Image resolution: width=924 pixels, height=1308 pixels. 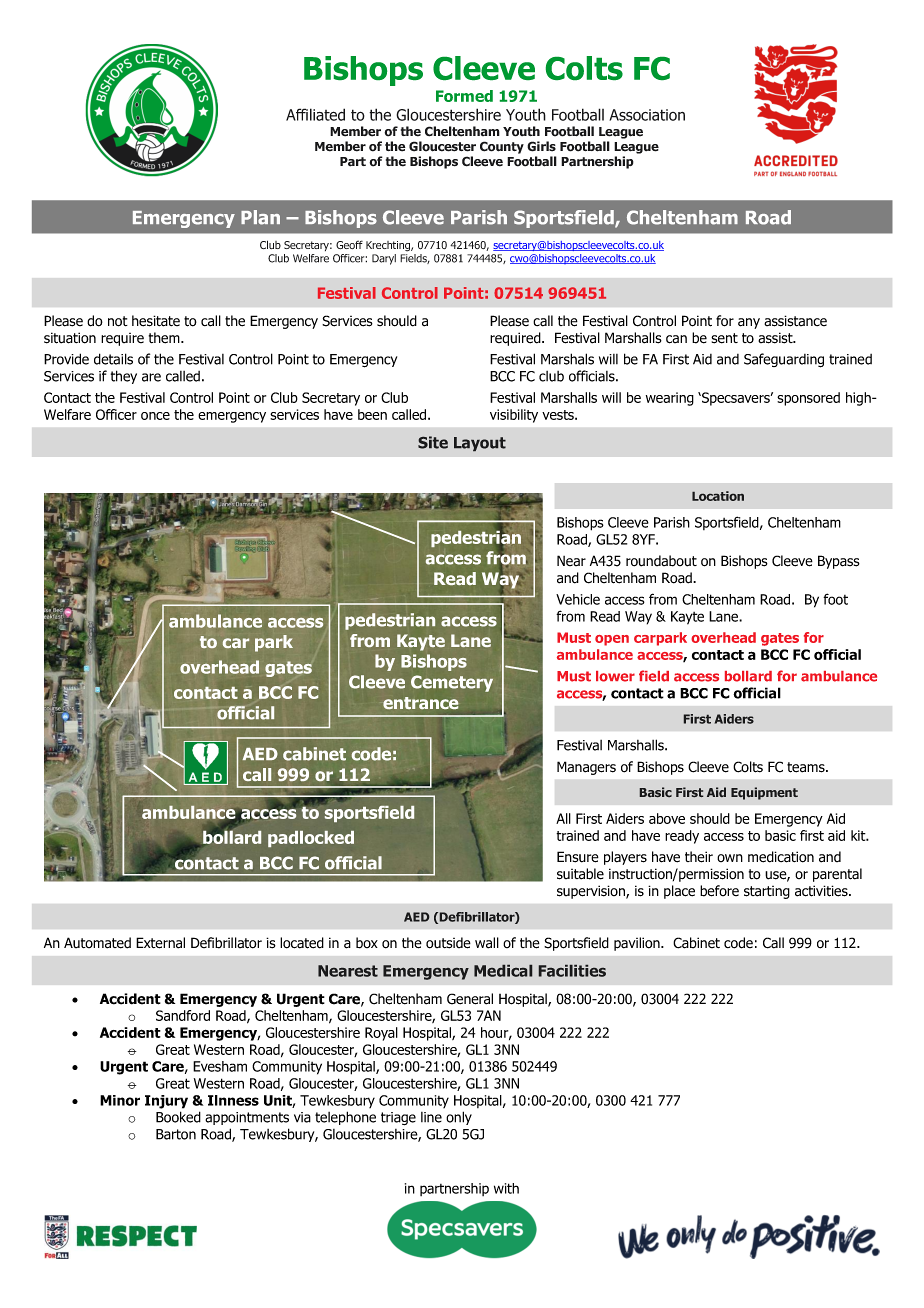 What do you see at coordinates (464, 96) in the screenshot?
I see `Formed` at bounding box center [464, 96].
